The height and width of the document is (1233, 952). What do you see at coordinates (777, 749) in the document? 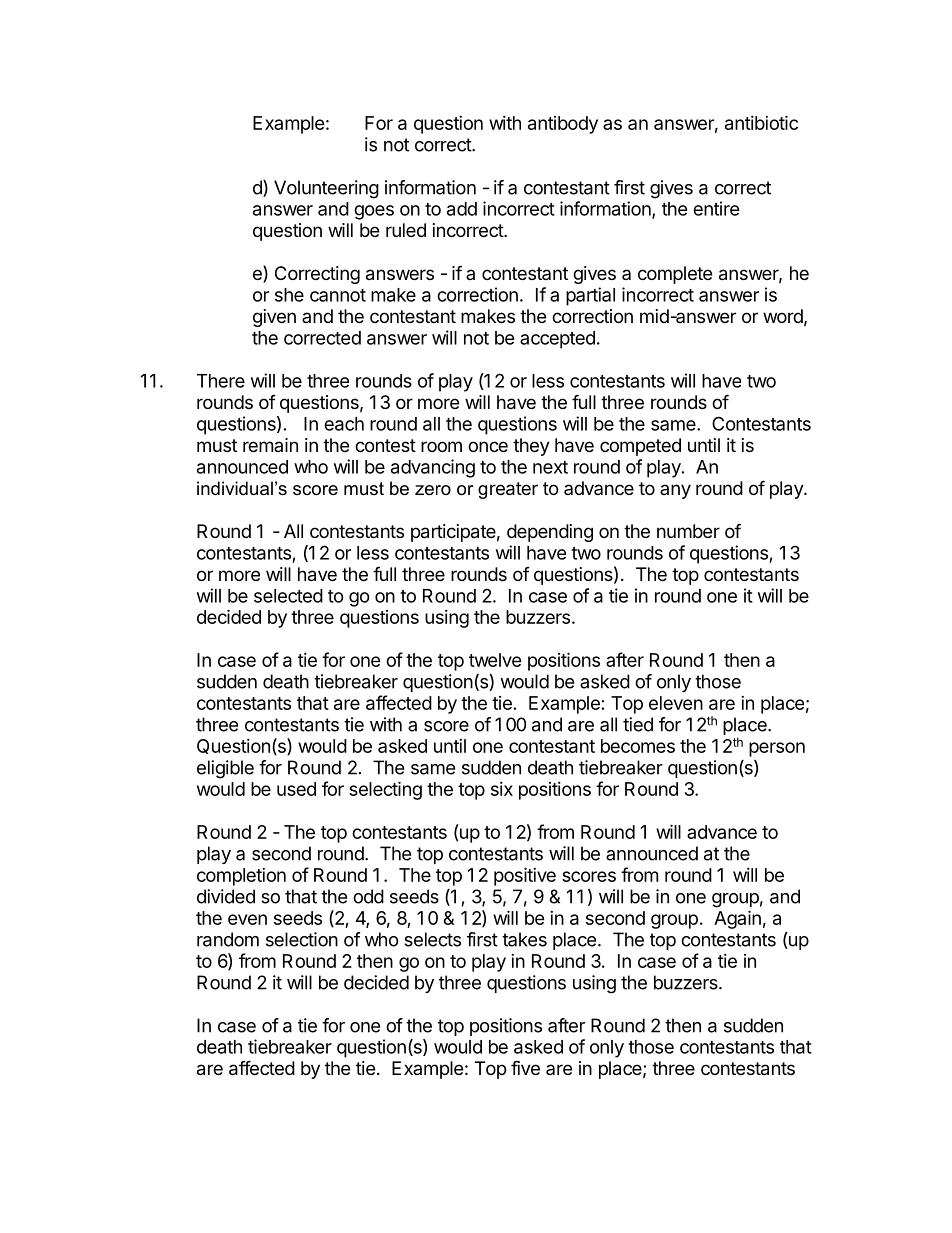
I see `person` at bounding box center [777, 749].
